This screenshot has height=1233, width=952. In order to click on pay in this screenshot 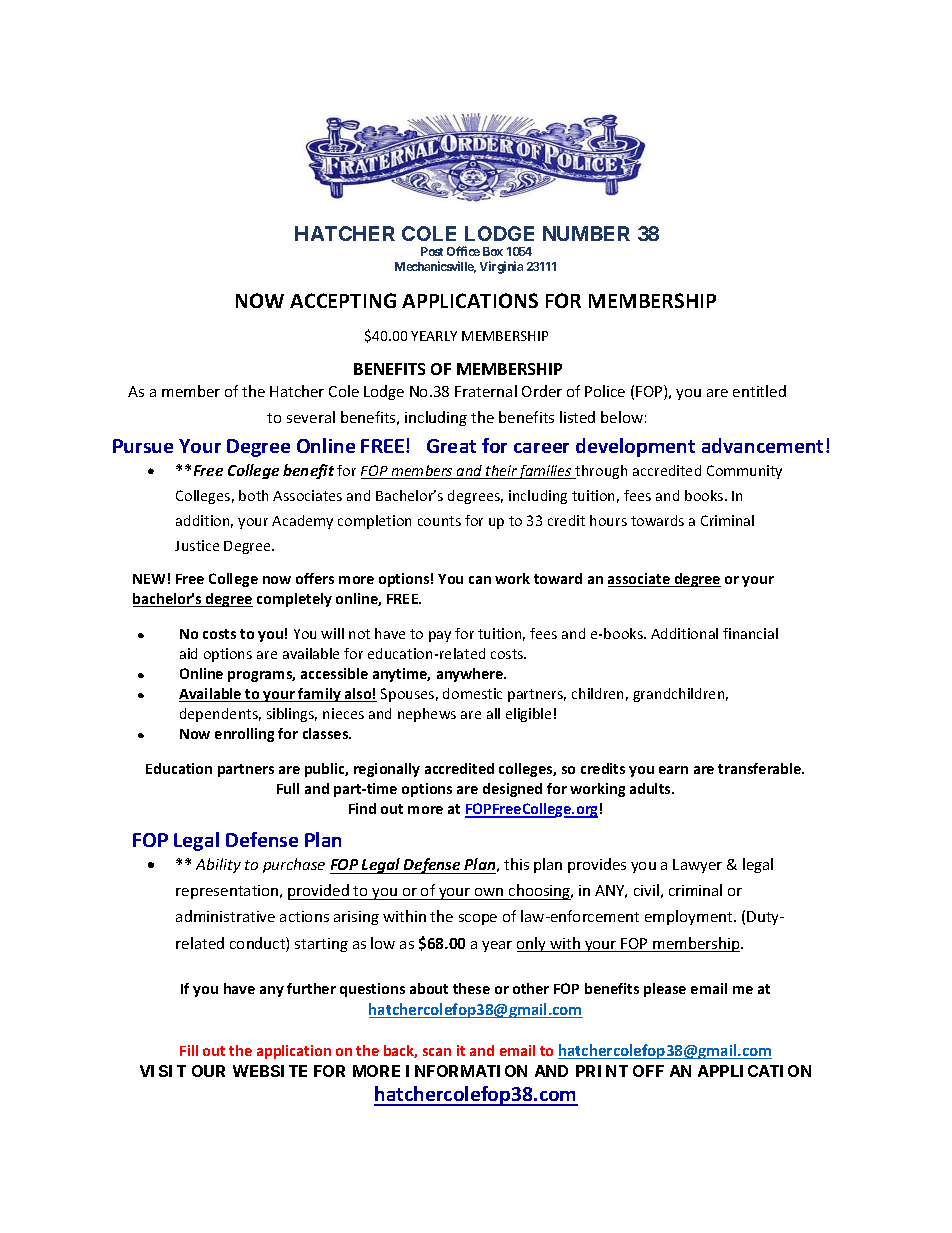, I will do `click(440, 636)`.
